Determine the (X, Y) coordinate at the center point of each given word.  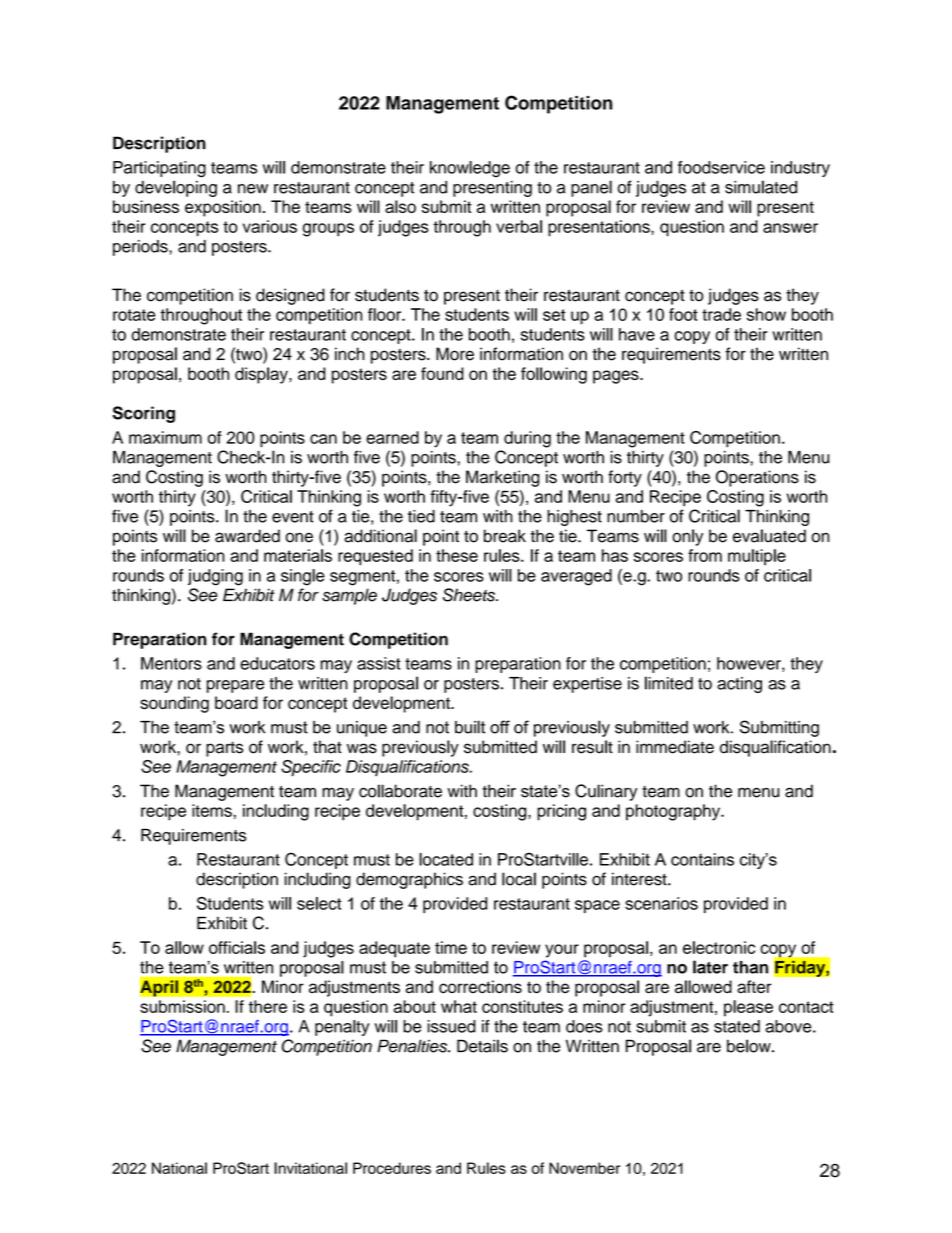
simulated (761, 187)
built (470, 727)
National (179, 1168)
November (584, 1168)
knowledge (470, 169)
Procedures (392, 1168)
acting (739, 685)
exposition (223, 208)
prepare (235, 686)
